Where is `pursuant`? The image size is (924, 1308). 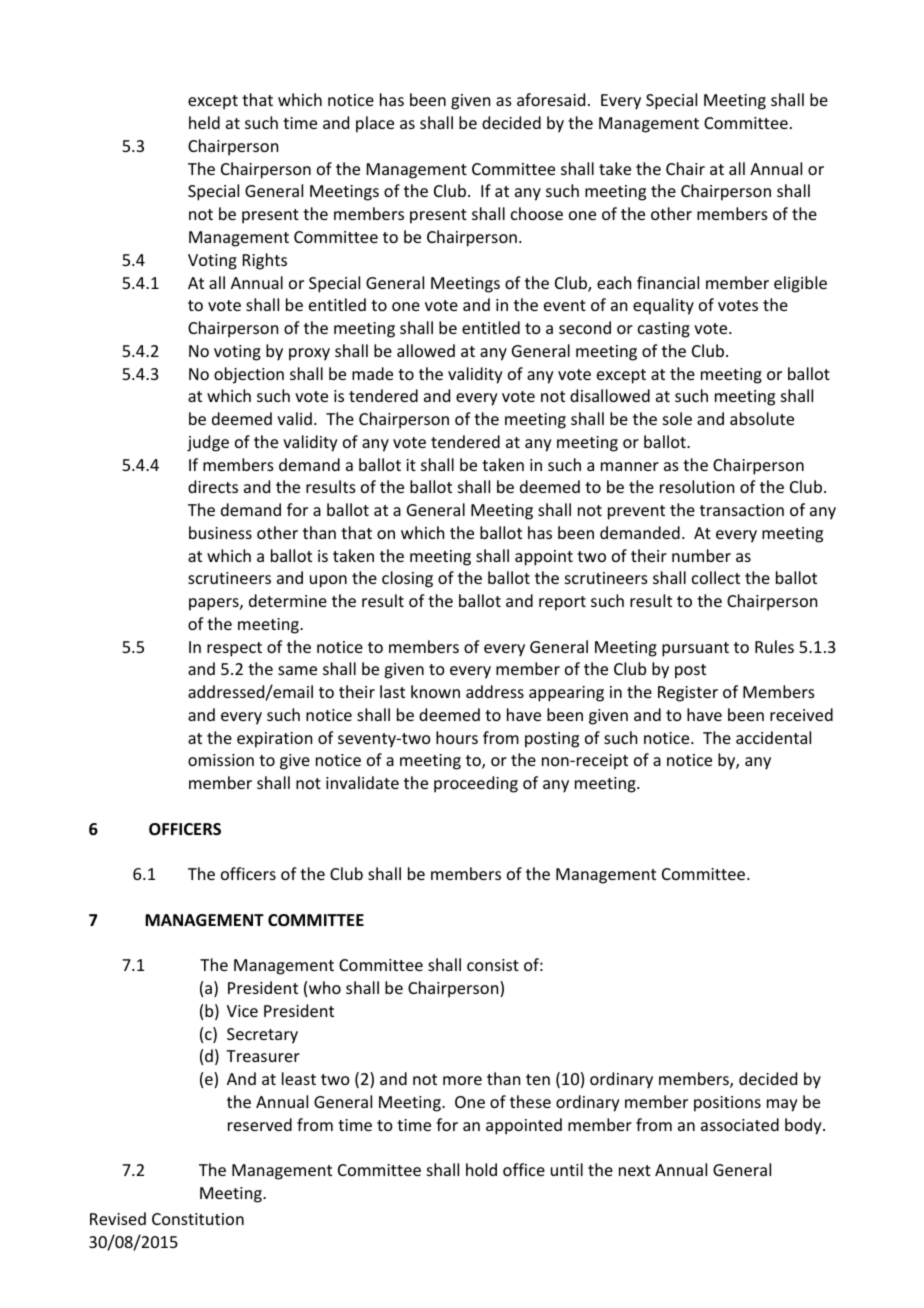
pursuant is located at coordinates (695, 649).
